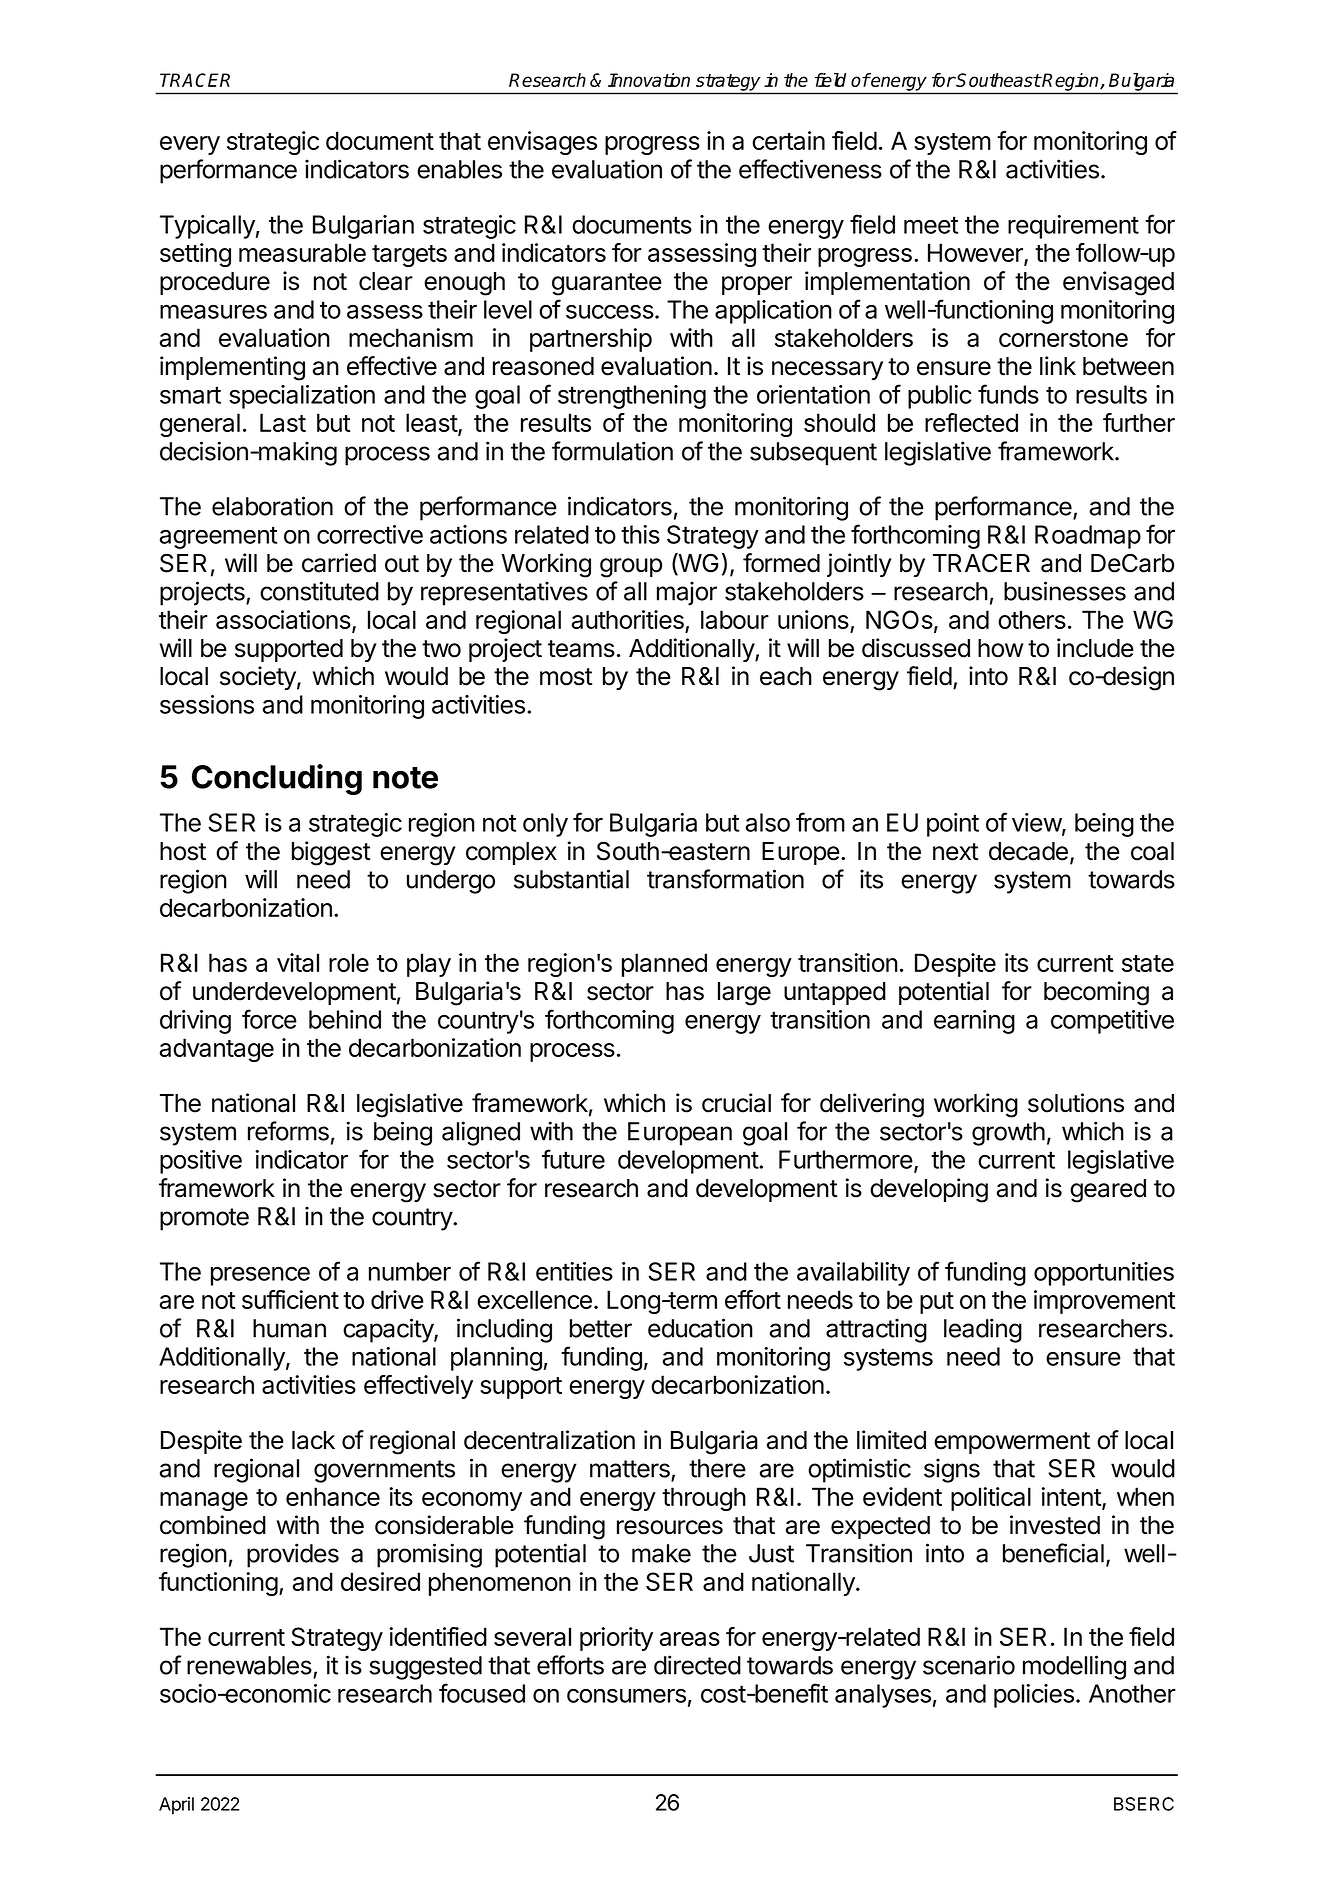 The width and height of the screenshot is (1333, 1885). Describe the element at coordinates (626, 1695) in the screenshot. I see `consumers` at that location.
